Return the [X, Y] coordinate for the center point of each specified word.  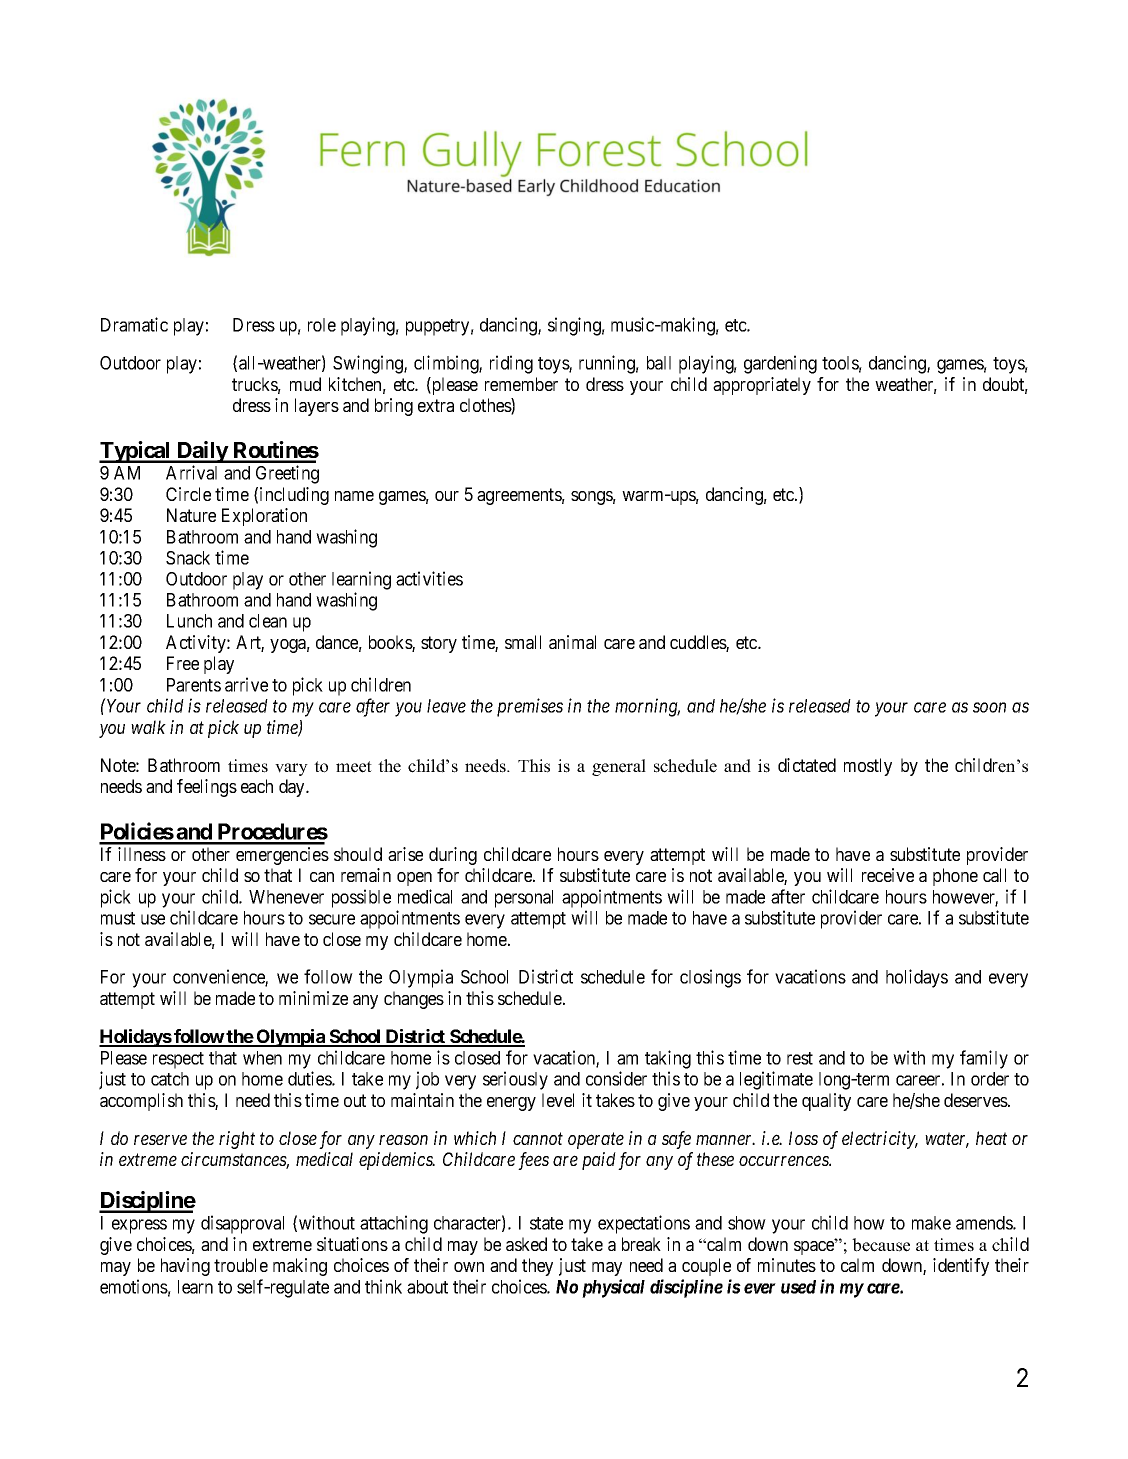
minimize [313, 998]
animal [572, 642]
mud [305, 384]
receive [888, 875]
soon [989, 707]
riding [511, 364]
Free [183, 663]
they [537, 1267]
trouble [241, 1265]
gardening [780, 364]
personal [524, 899]
